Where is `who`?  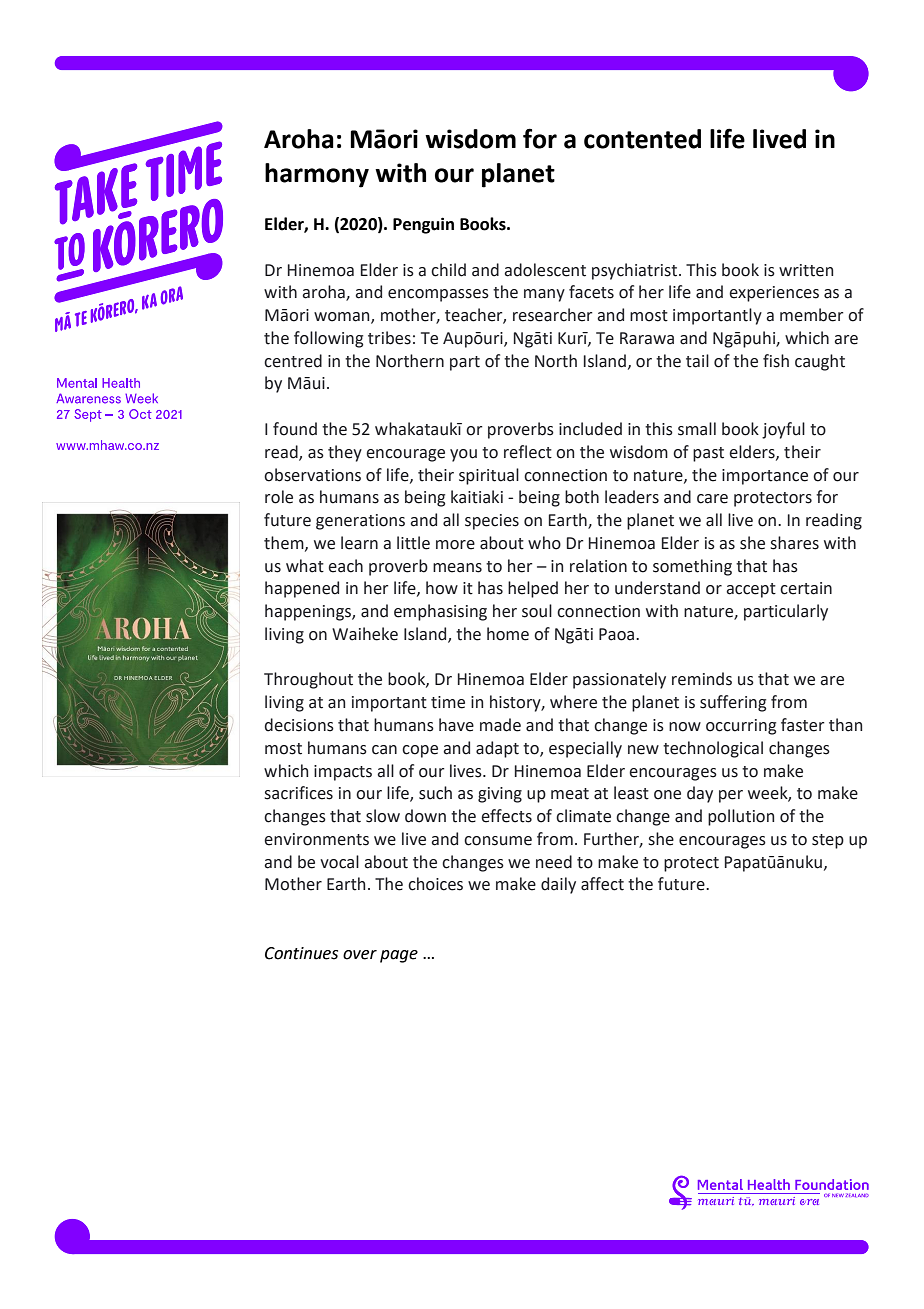 who is located at coordinates (544, 543).
